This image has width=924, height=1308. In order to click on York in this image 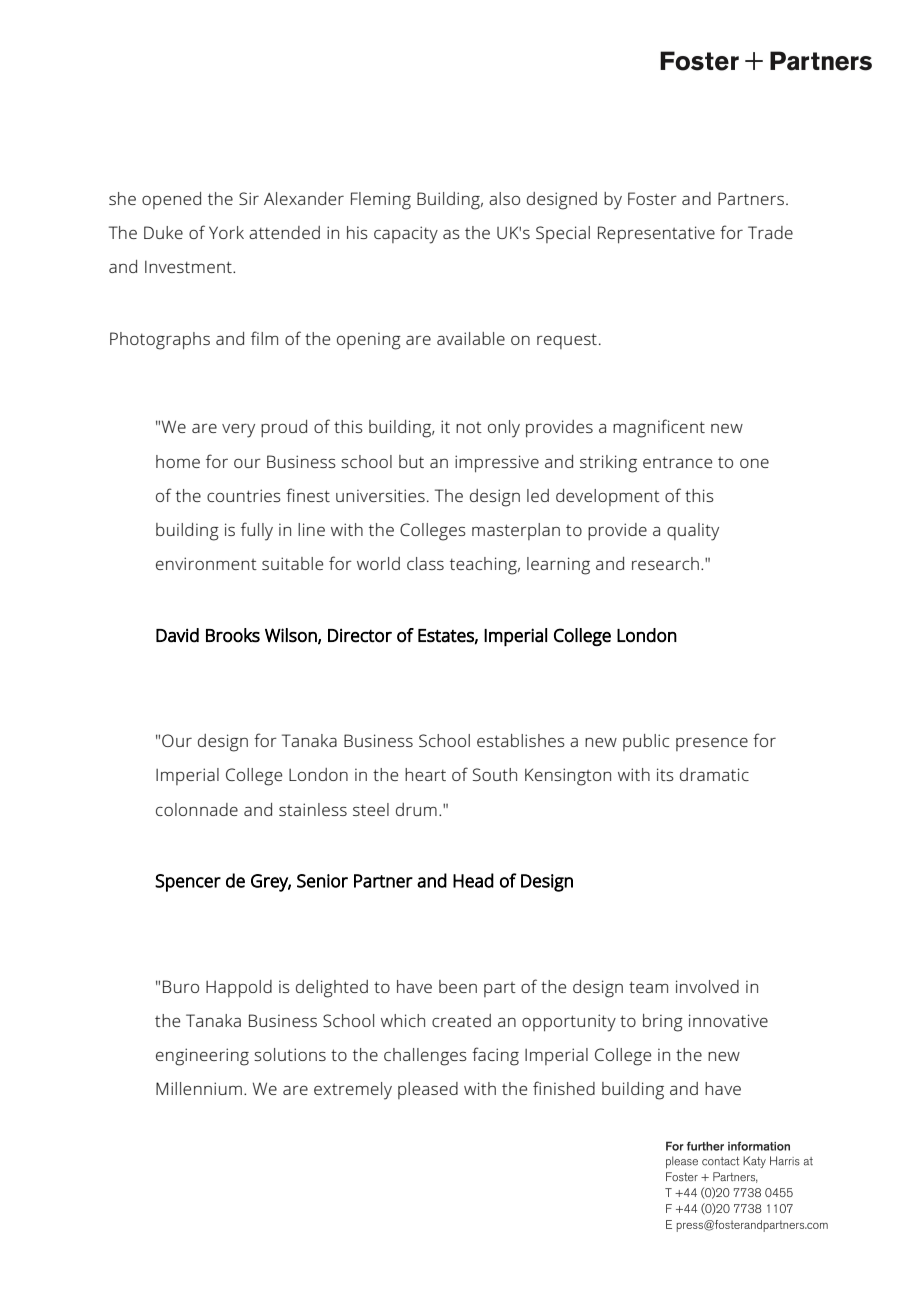, I will do `click(226, 232)`.
